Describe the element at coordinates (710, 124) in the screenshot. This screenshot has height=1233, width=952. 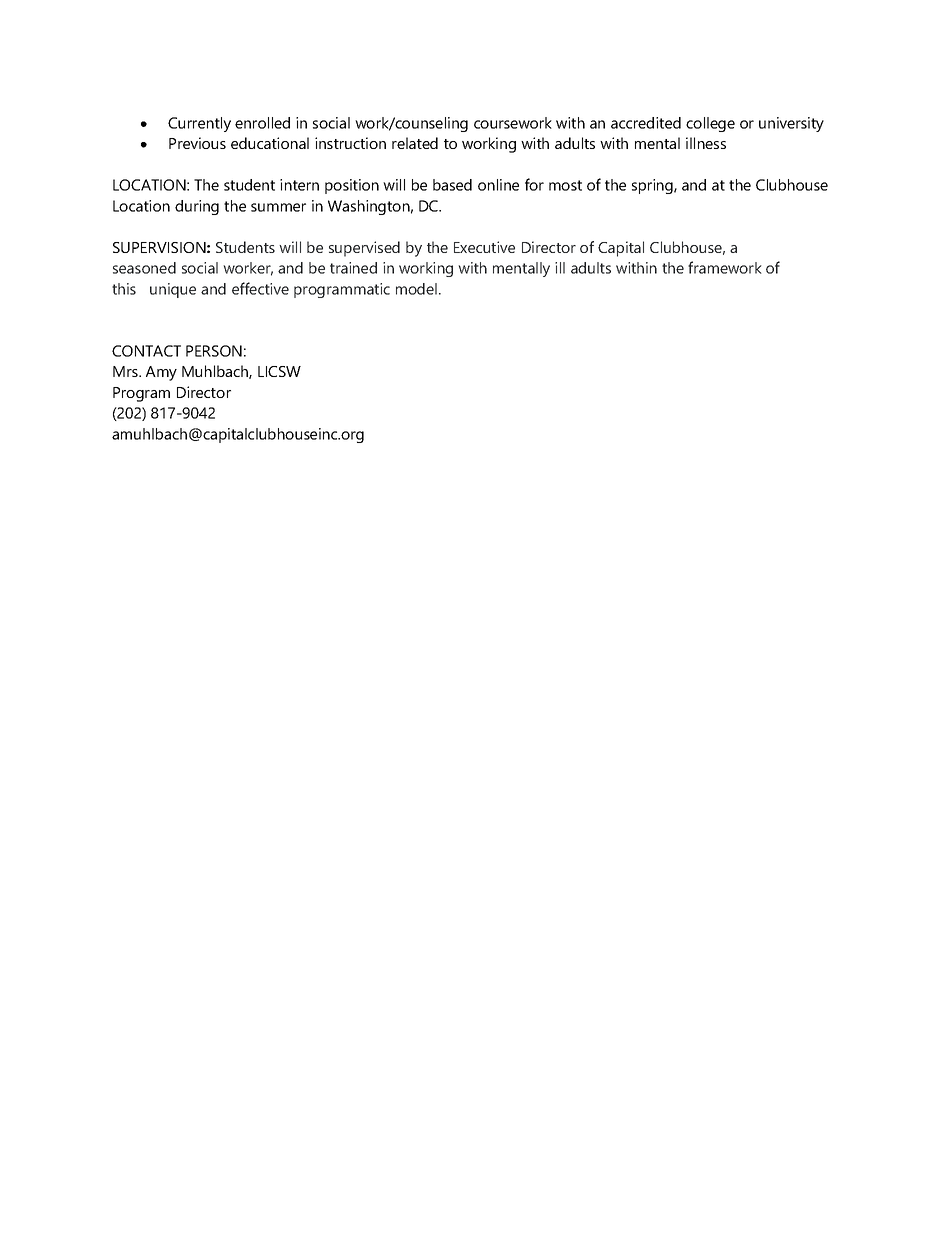
I see `college` at that location.
